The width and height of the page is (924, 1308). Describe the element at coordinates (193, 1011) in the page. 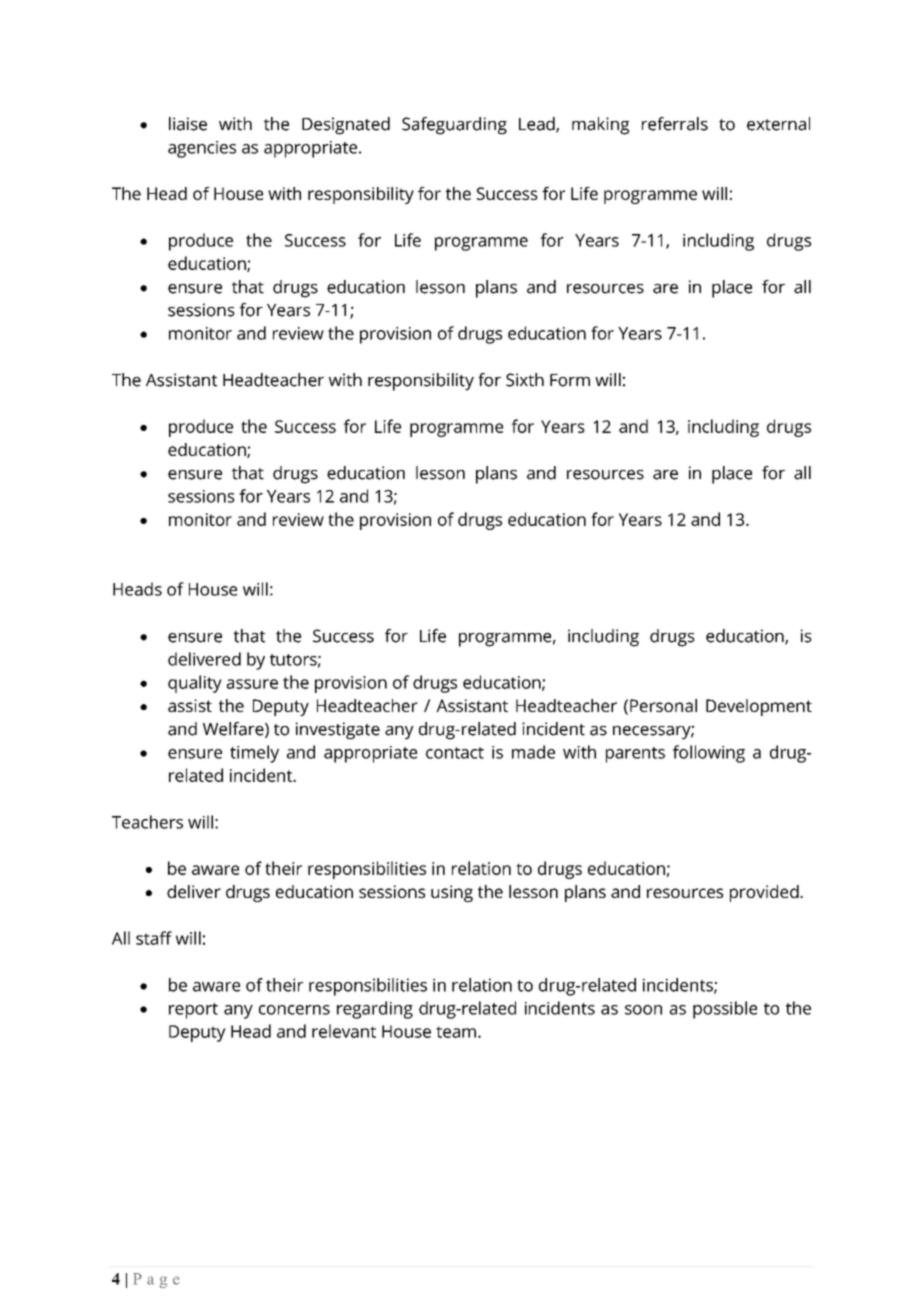

I see `report` at that location.
